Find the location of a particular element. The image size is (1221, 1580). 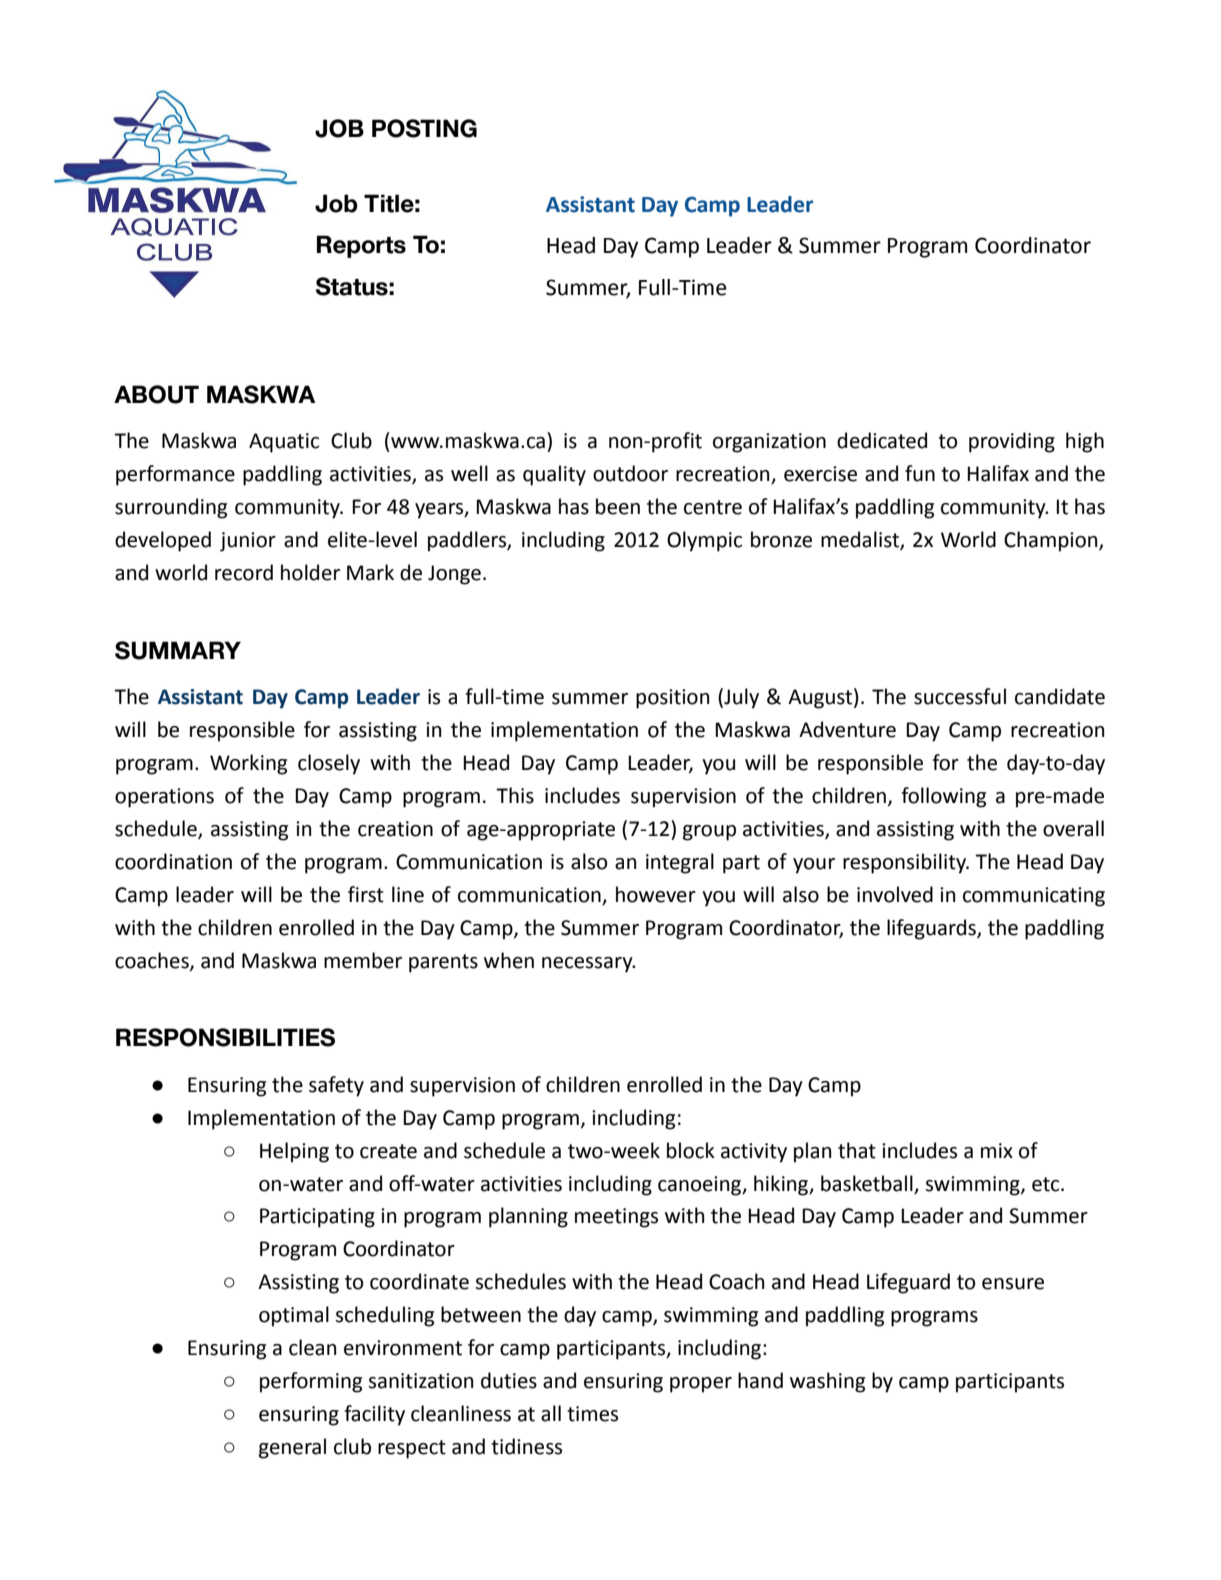

proper is located at coordinates (701, 1385).
